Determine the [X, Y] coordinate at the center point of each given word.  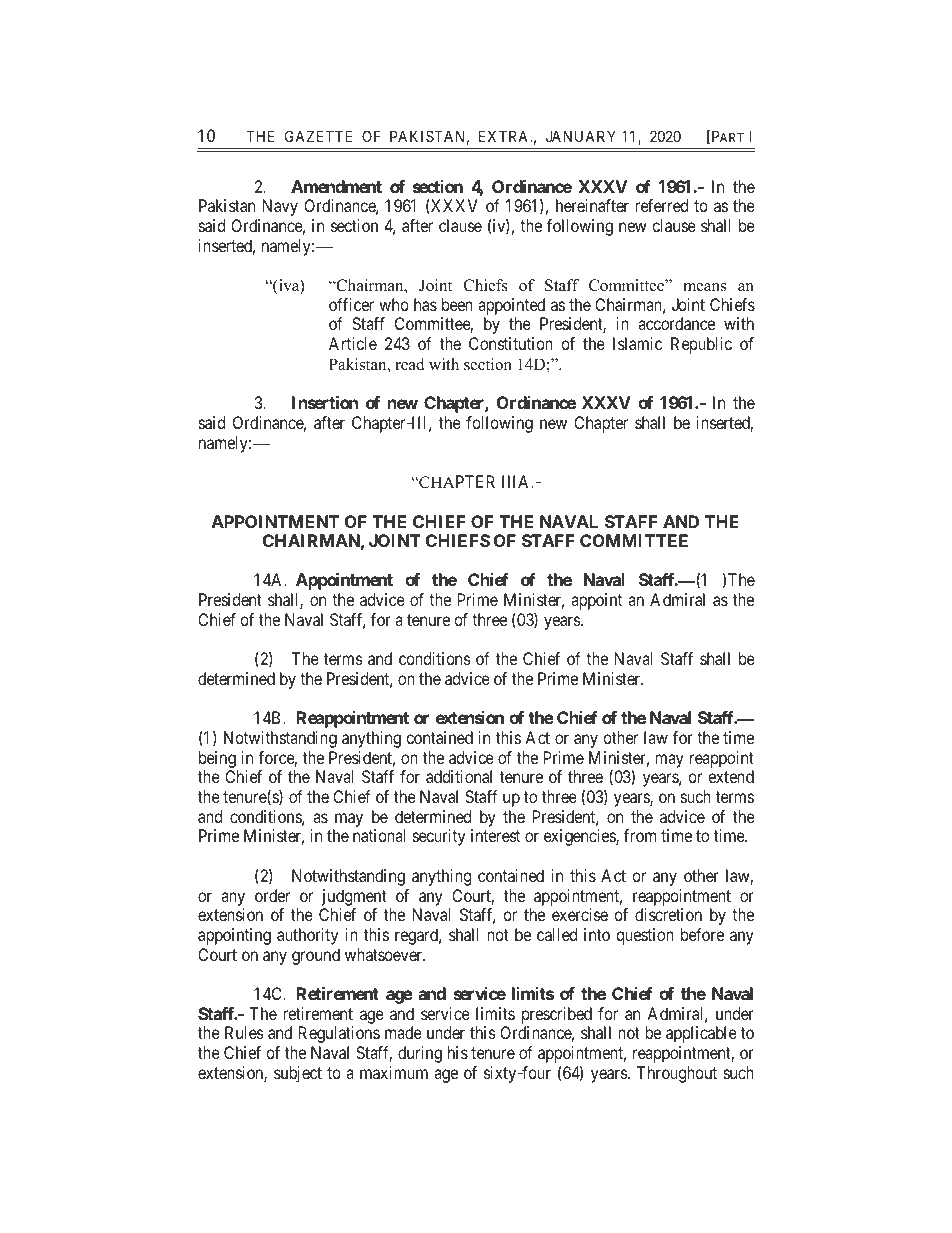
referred [661, 205]
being [217, 759]
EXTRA [505, 136]
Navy [280, 207]
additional [459, 776]
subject [298, 1074]
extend [731, 776]
